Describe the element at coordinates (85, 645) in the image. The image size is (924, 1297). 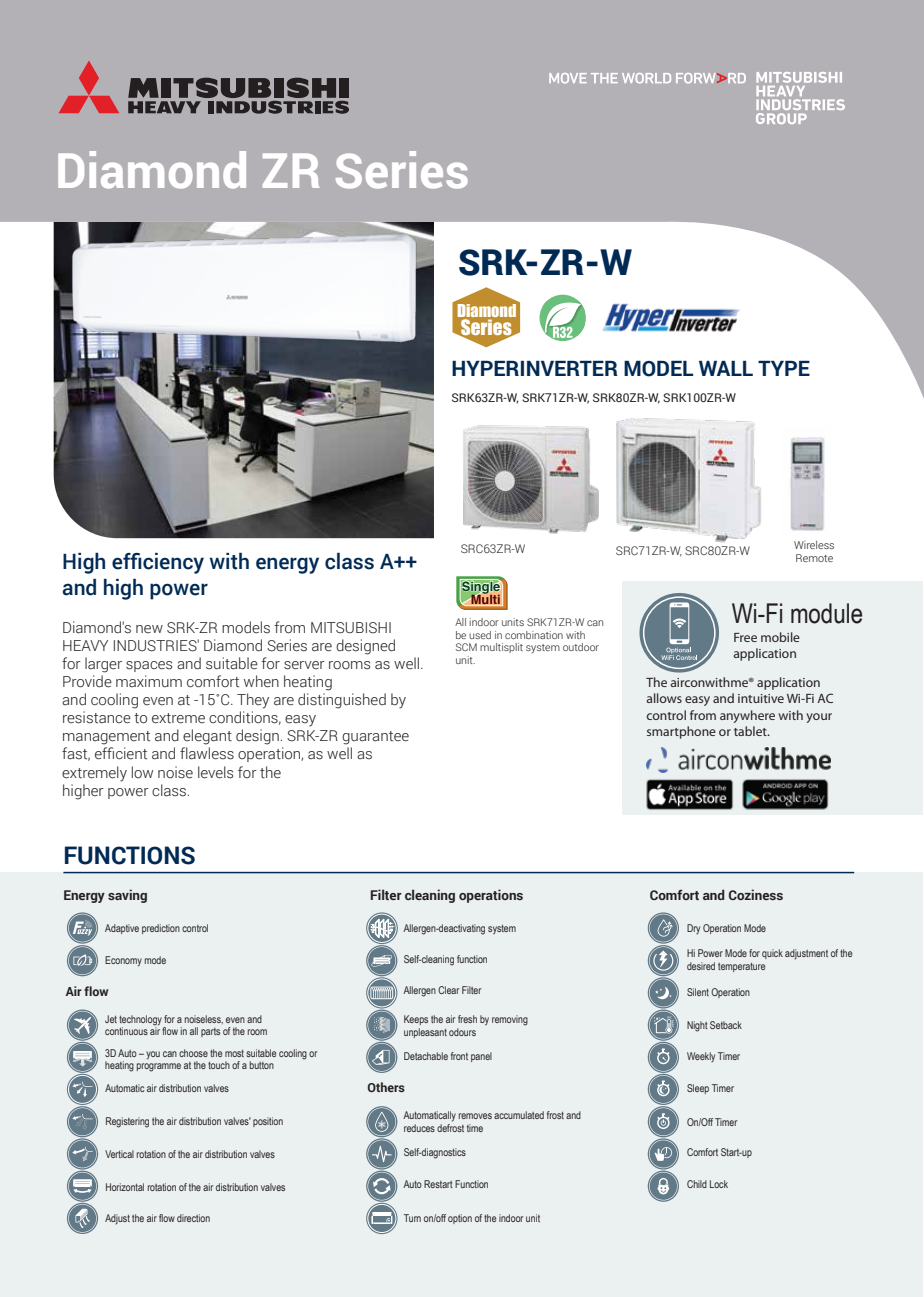
I see `HEAVY` at that location.
